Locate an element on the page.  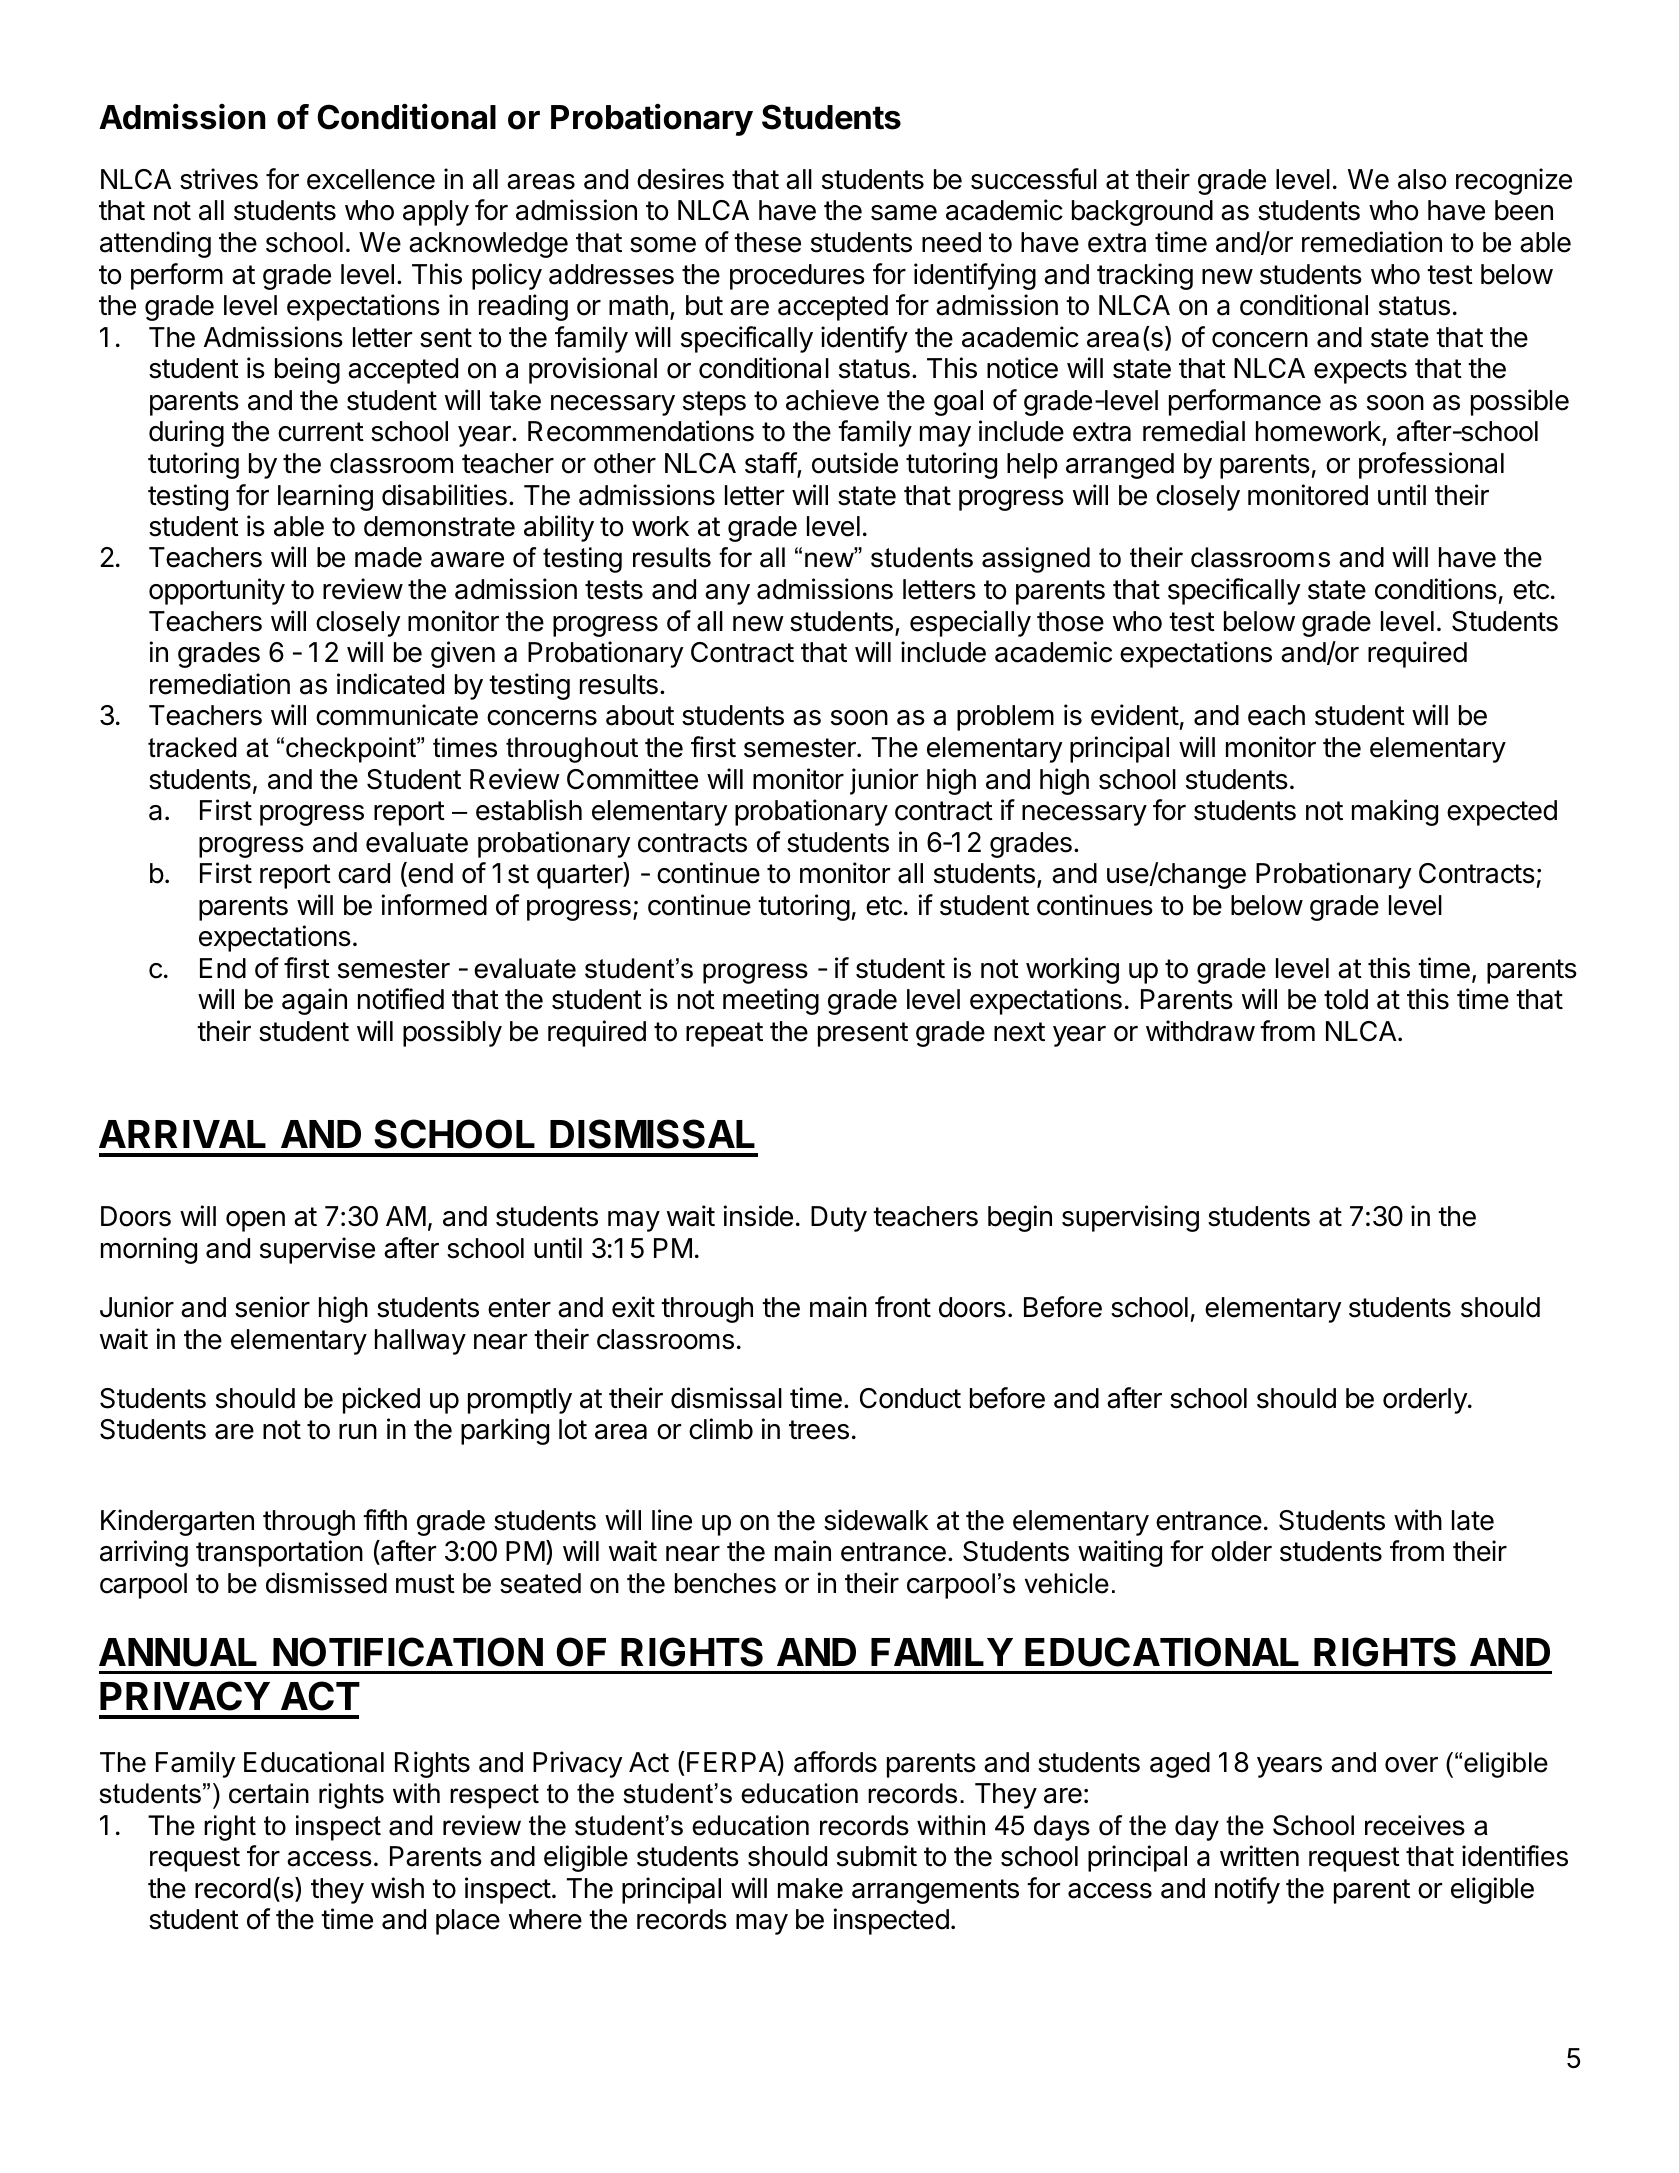
open is located at coordinates (255, 1221).
